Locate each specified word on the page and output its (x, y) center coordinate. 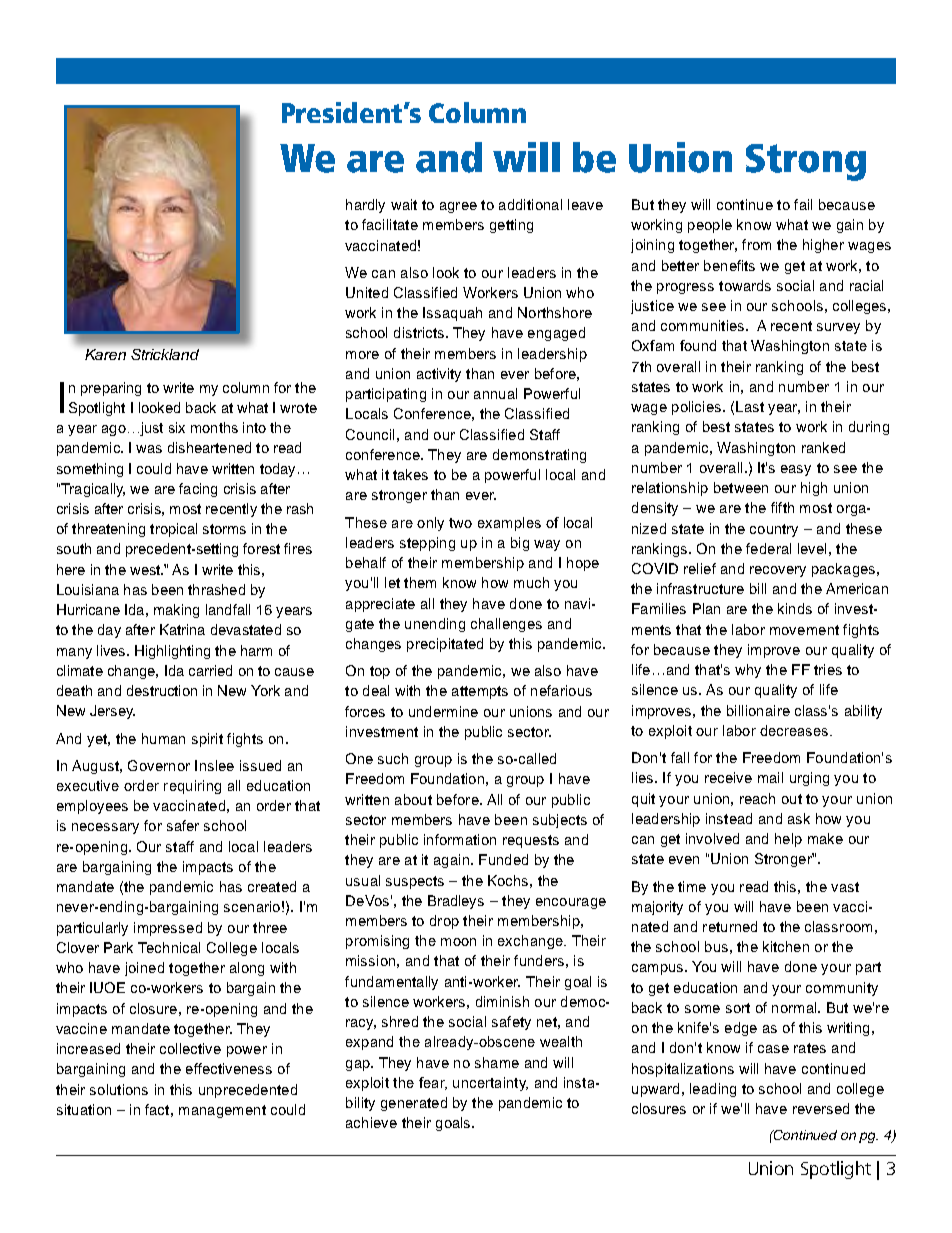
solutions (119, 1089)
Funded (503, 859)
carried (210, 670)
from (756, 244)
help (788, 840)
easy (796, 470)
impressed (168, 929)
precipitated (445, 645)
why (748, 671)
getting (511, 226)
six (177, 427)
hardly (365, 206)
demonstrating (539, 456)
